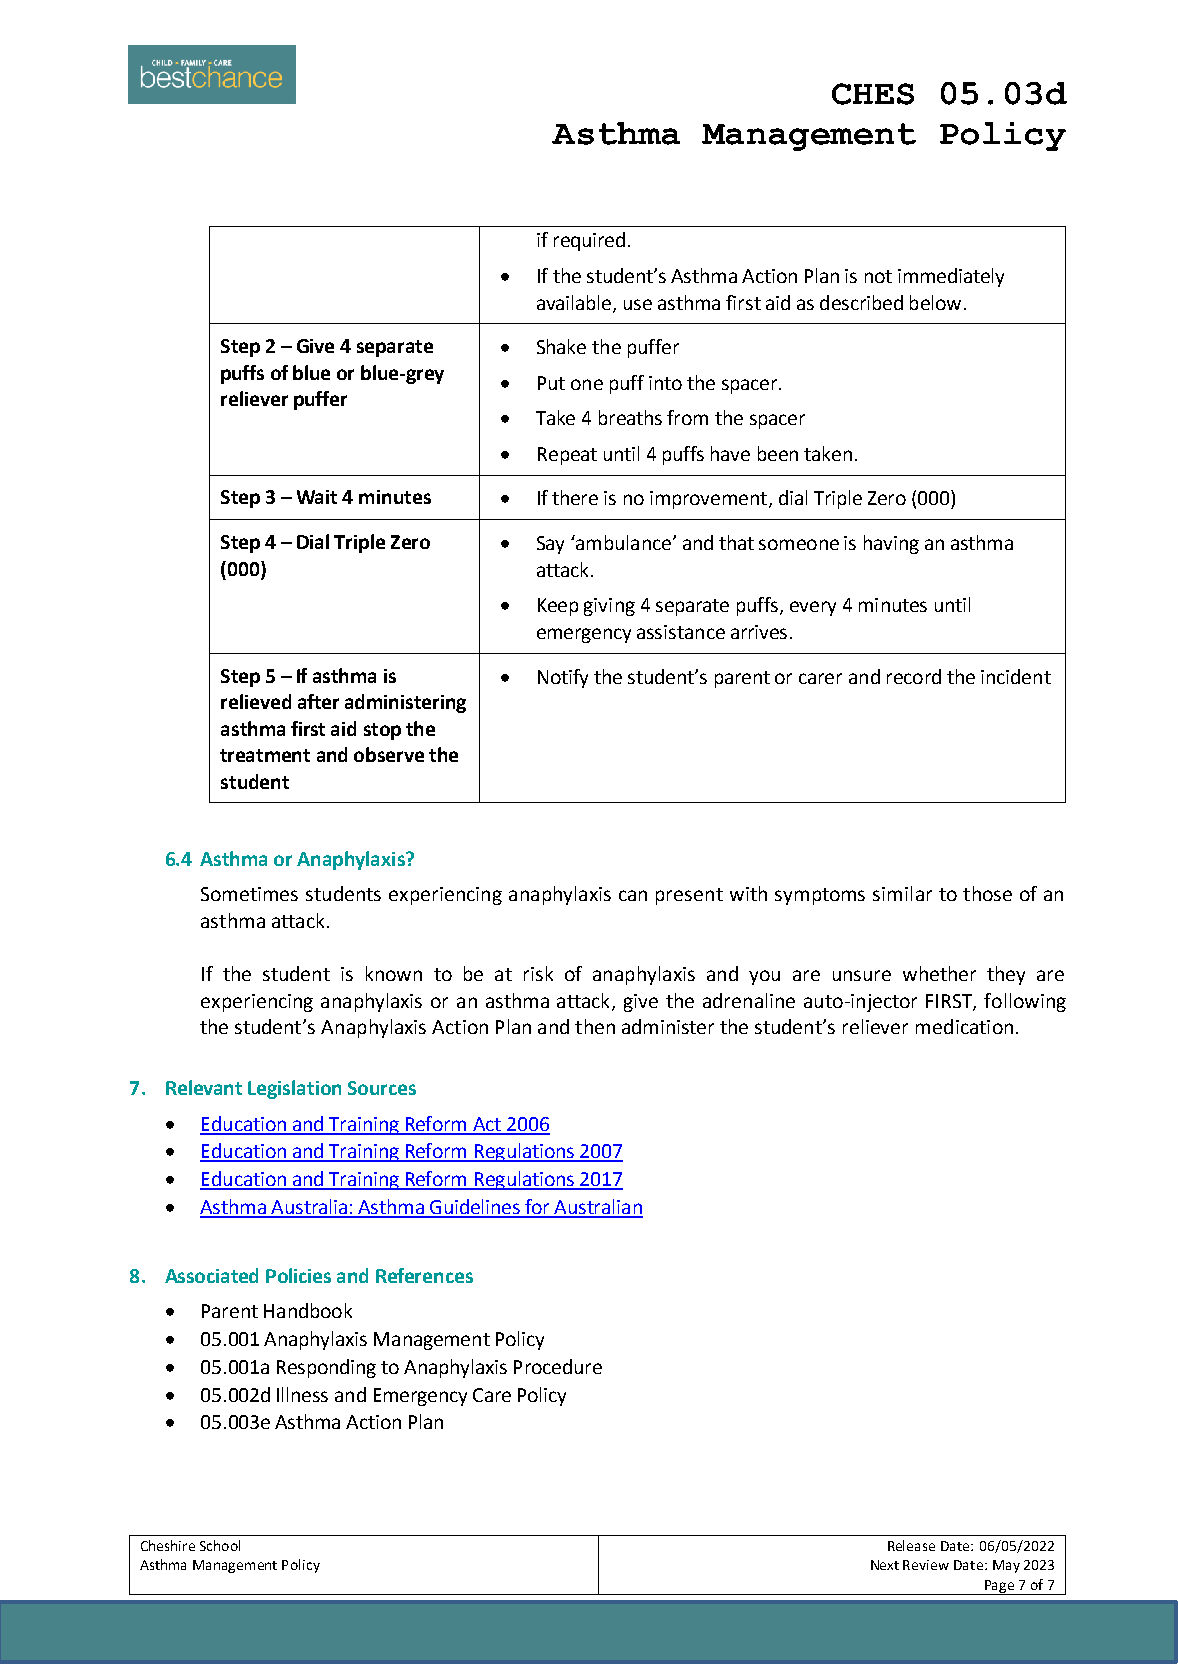 The width and height of the page is (1178, 1666). I want to click on immediately, so click(951, 277).
